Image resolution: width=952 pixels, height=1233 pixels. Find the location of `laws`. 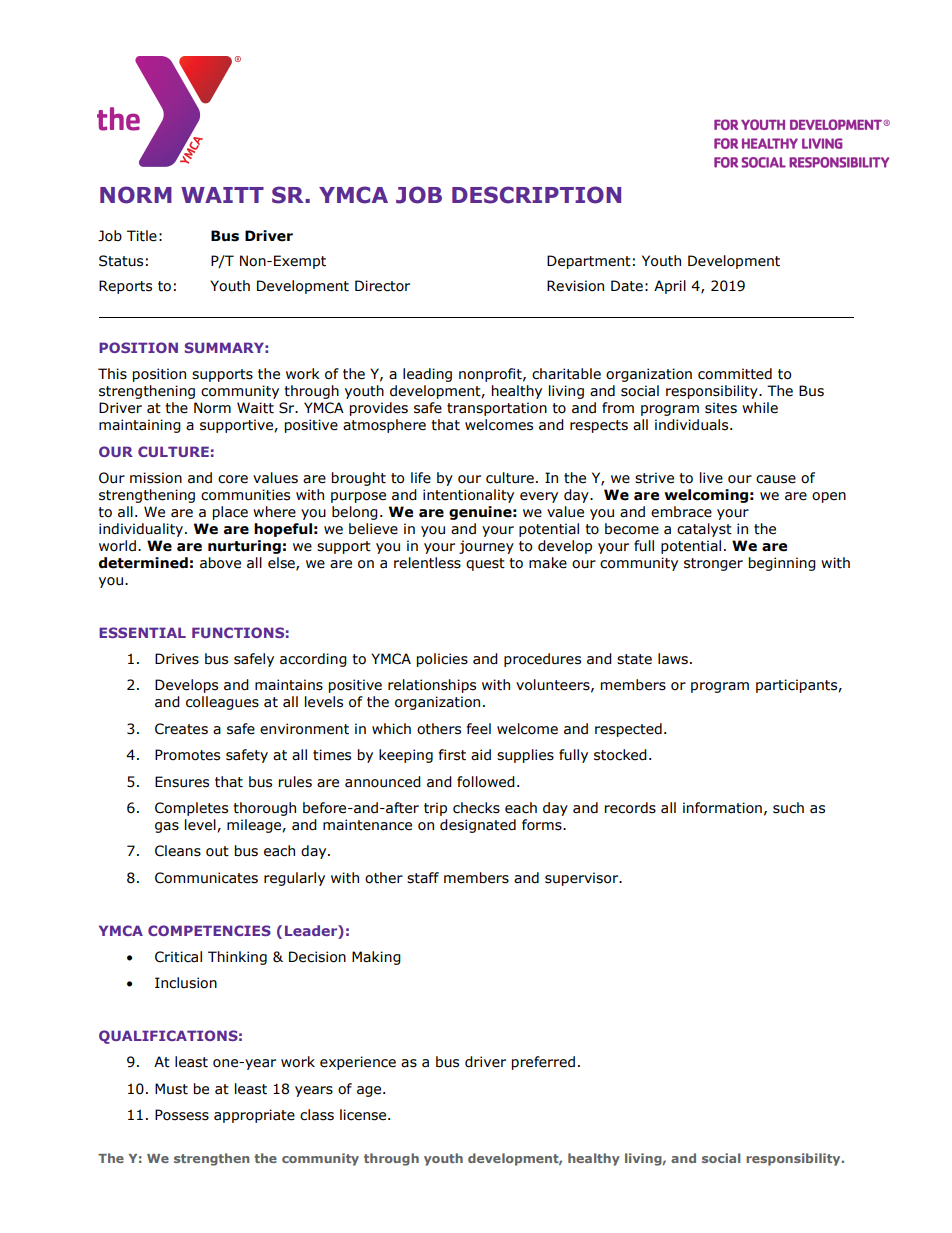

laws is located at coordinates (673, 659).
